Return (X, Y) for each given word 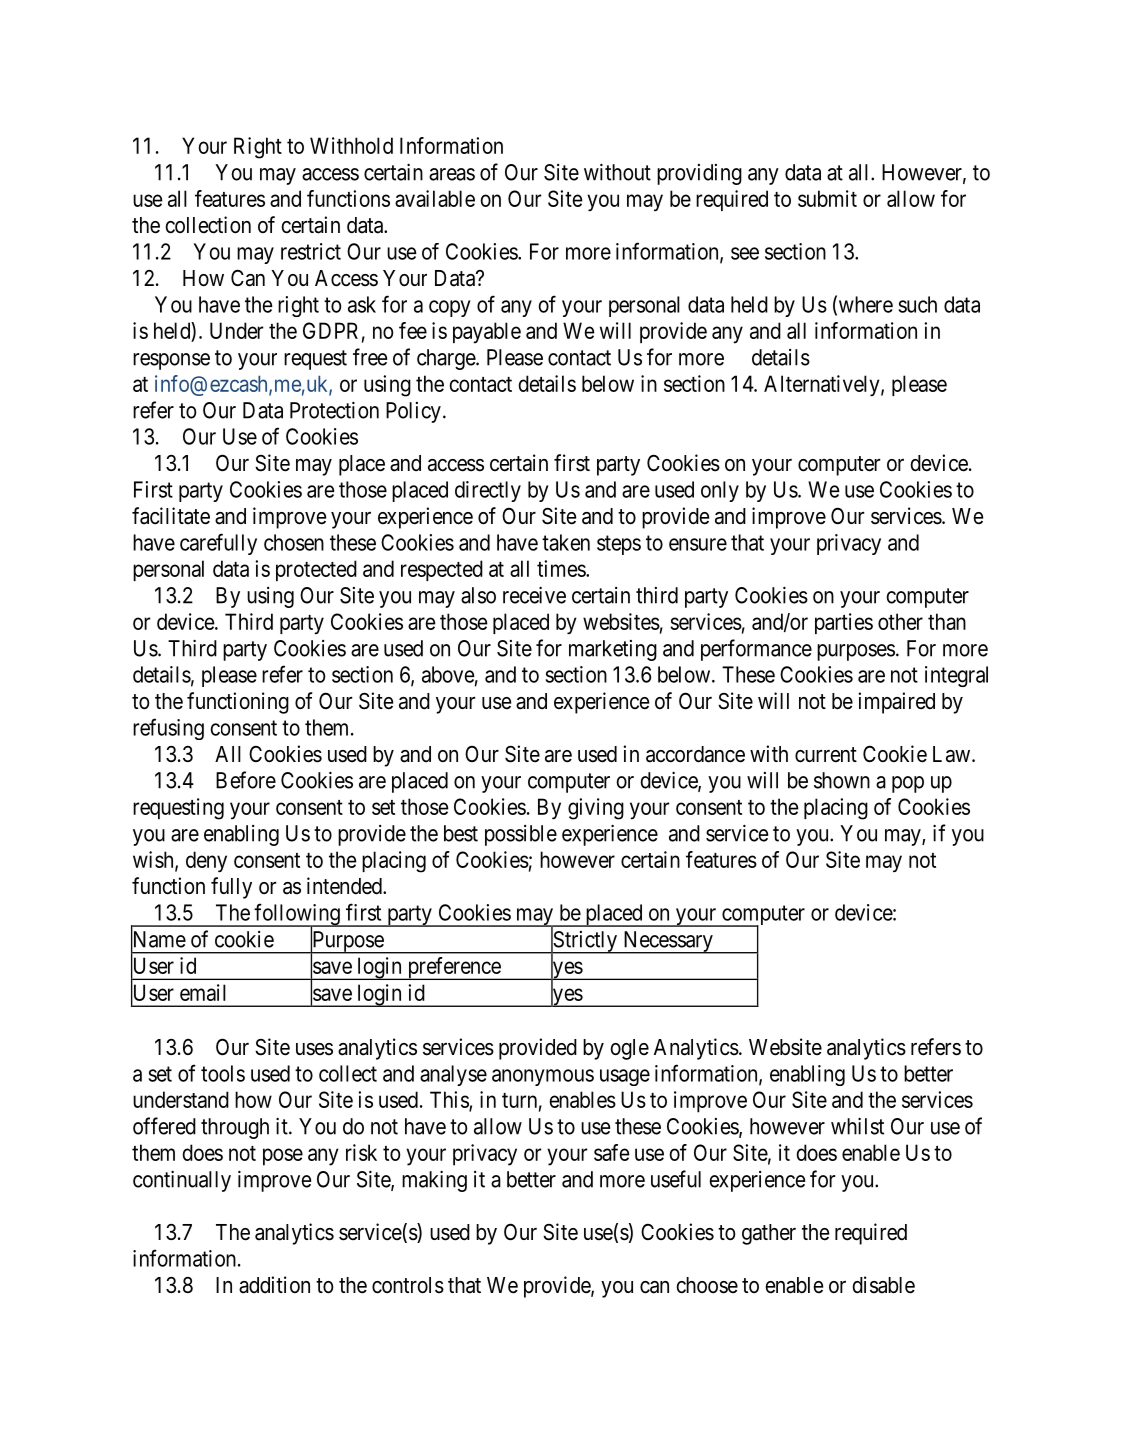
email (203, 992)
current (826, 755)
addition (274, 1285)
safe (611, 1152)
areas (452, 174)
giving (596, 809)
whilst (857, 1126)
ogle (630, 1049)
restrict (311, 251)
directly (488, 491)
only (720, 491)
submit (827, 198)
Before (246, 780)
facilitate (171, 516)
